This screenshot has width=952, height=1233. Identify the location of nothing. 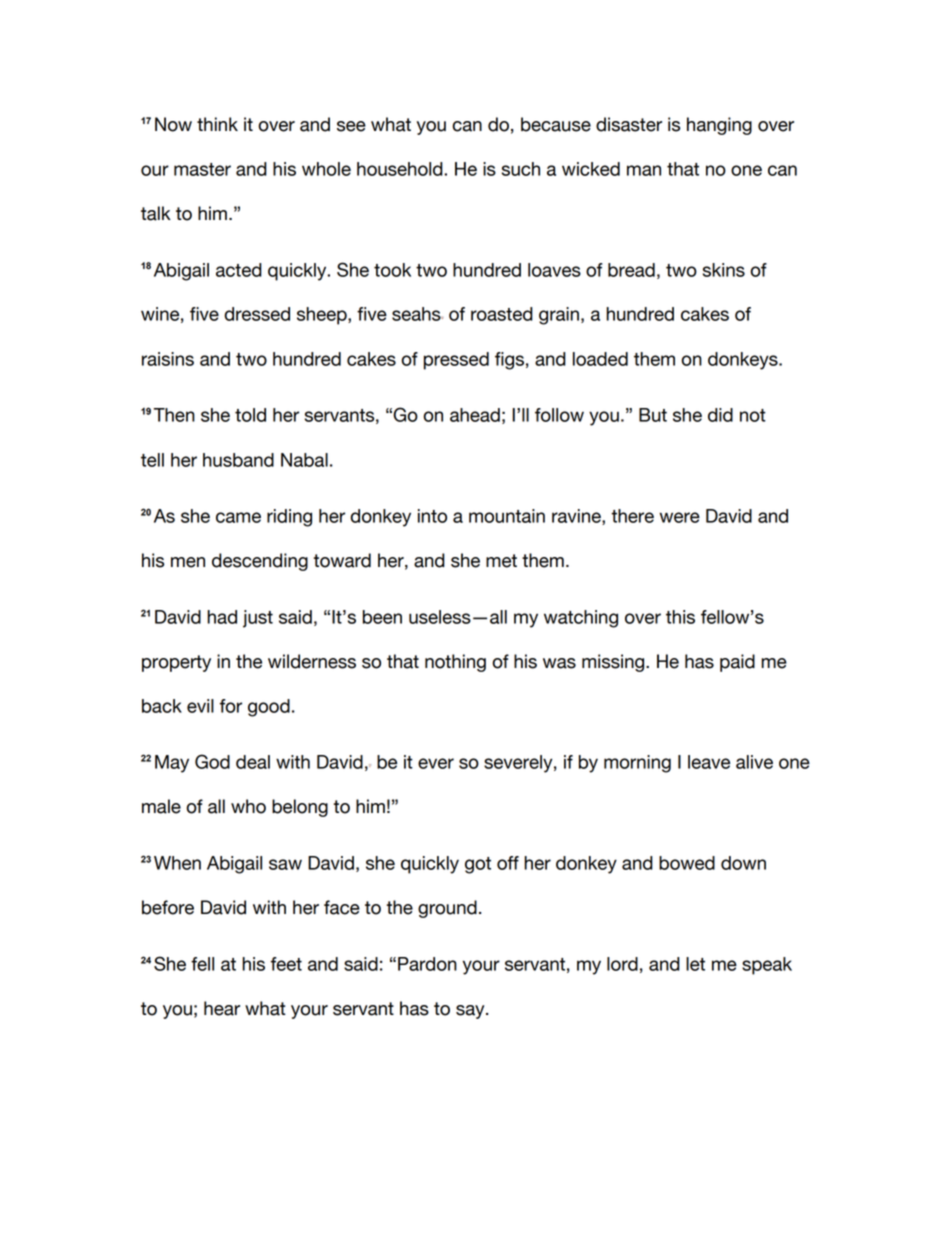
(455, 663).
